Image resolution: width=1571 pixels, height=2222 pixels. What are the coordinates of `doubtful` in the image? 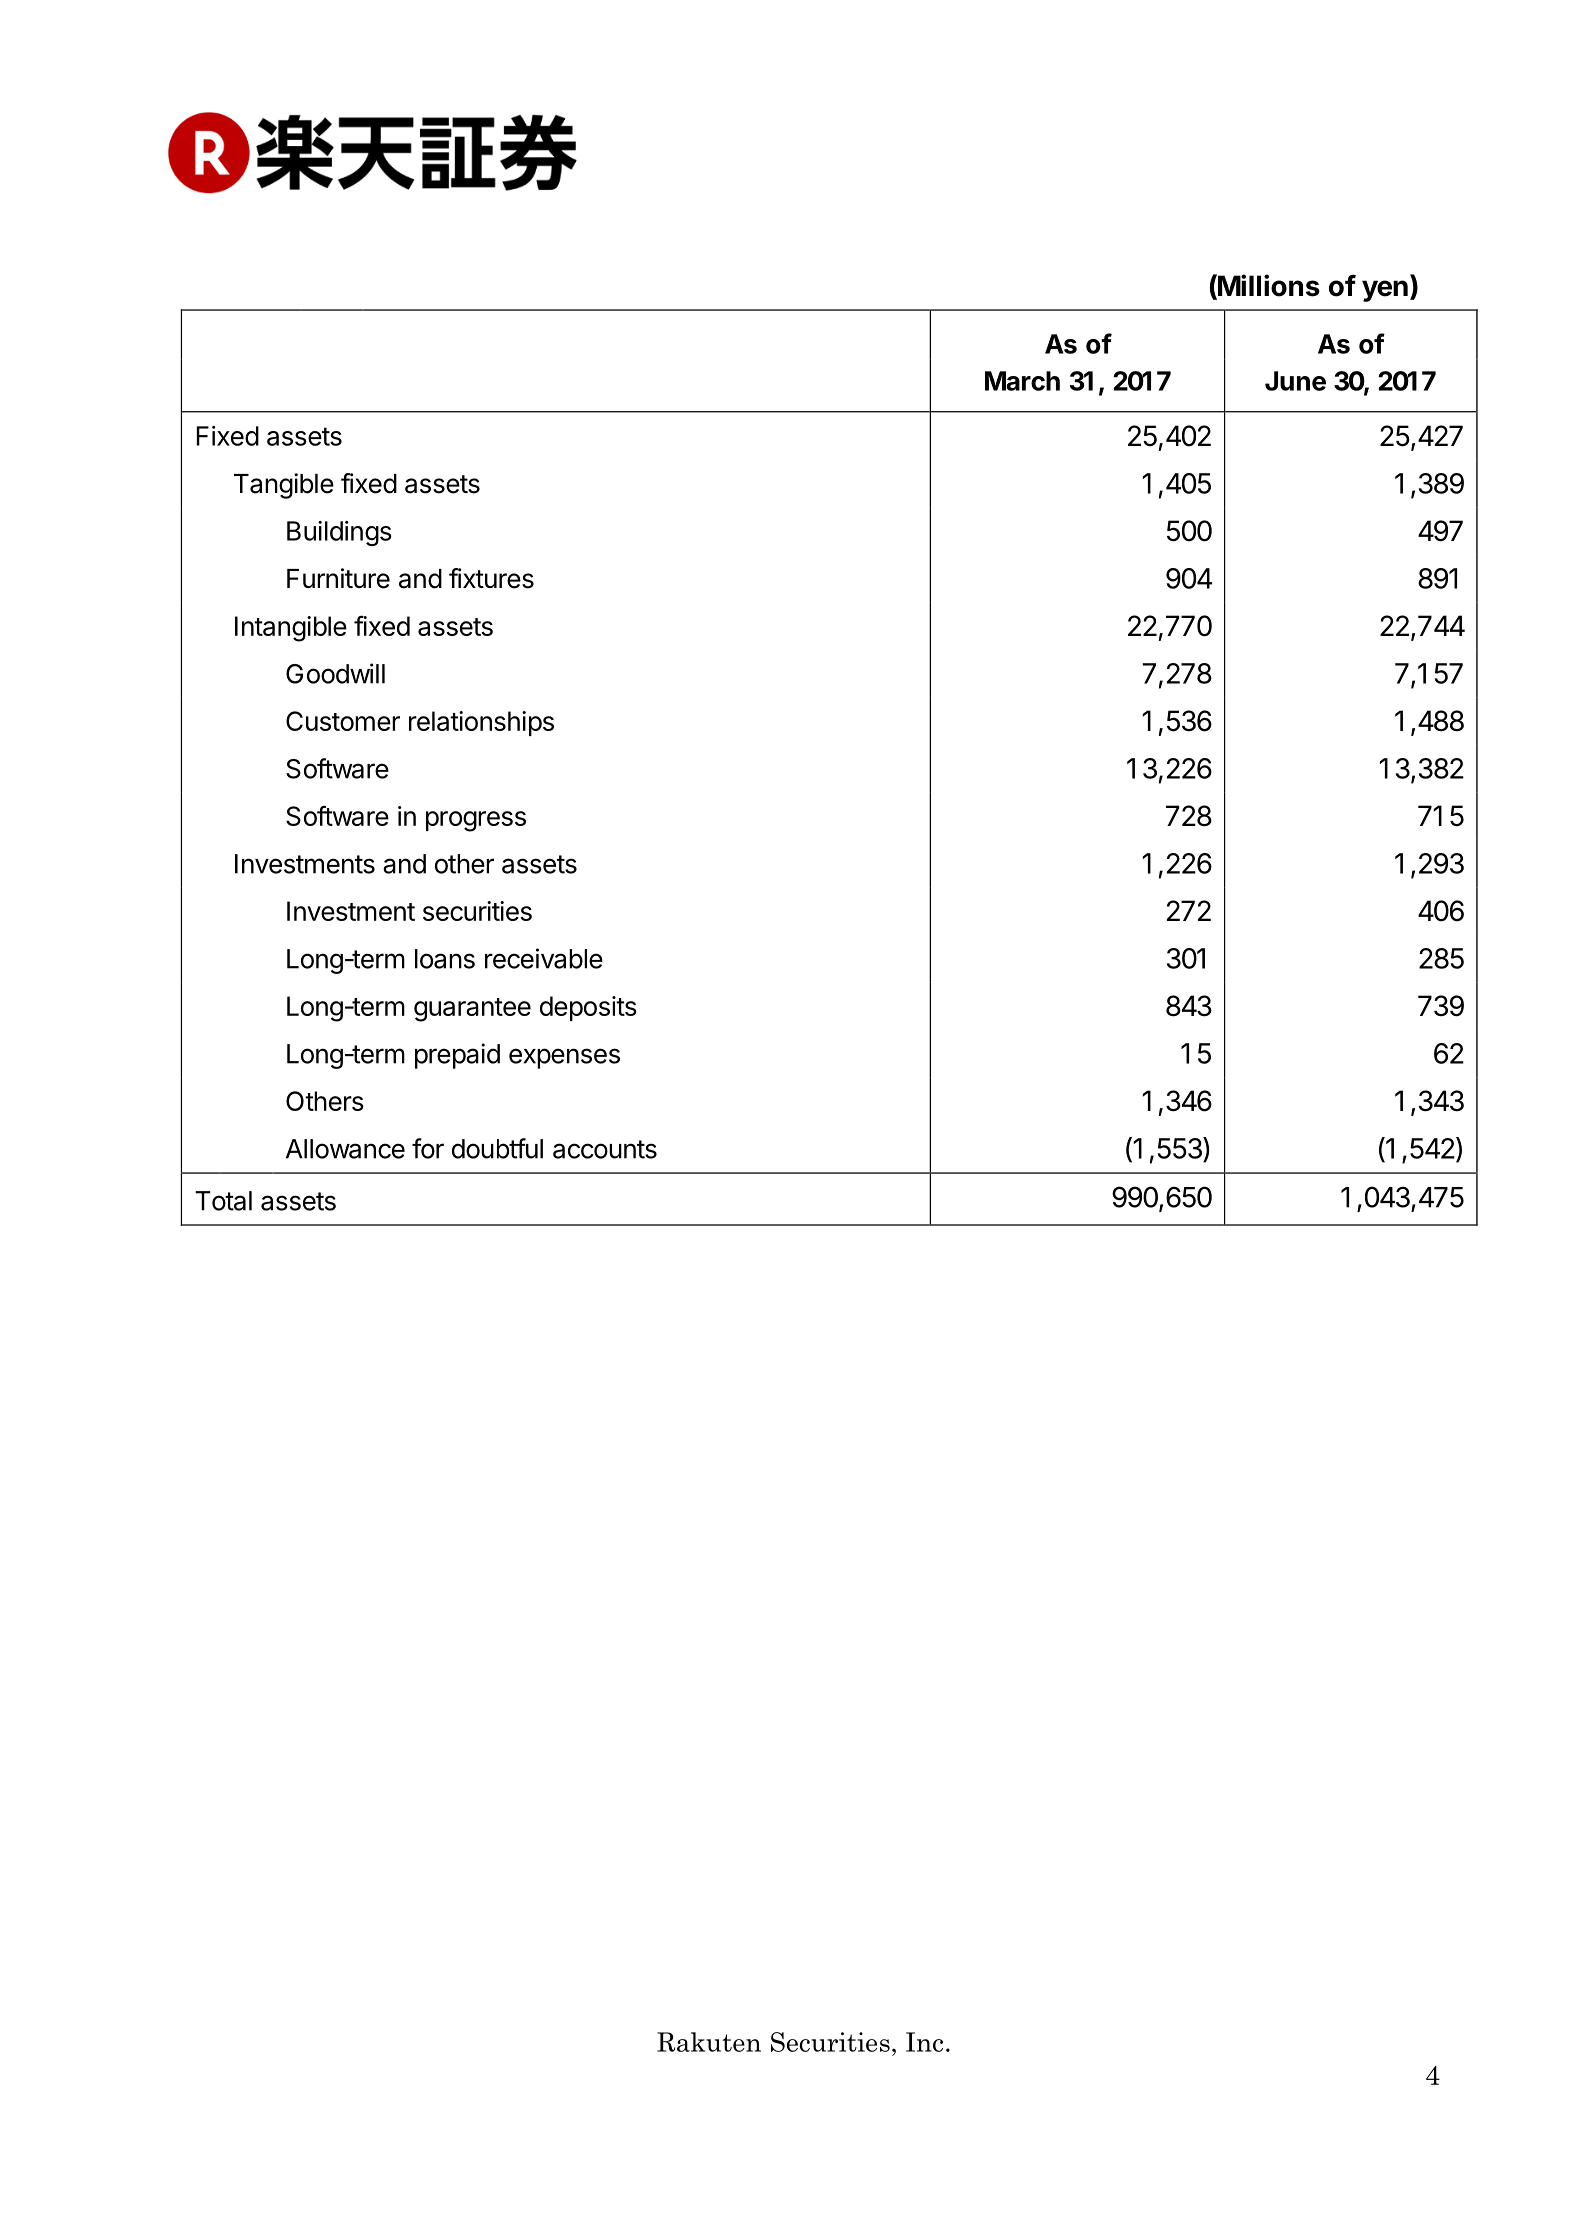 It's located at (497, 1148).
